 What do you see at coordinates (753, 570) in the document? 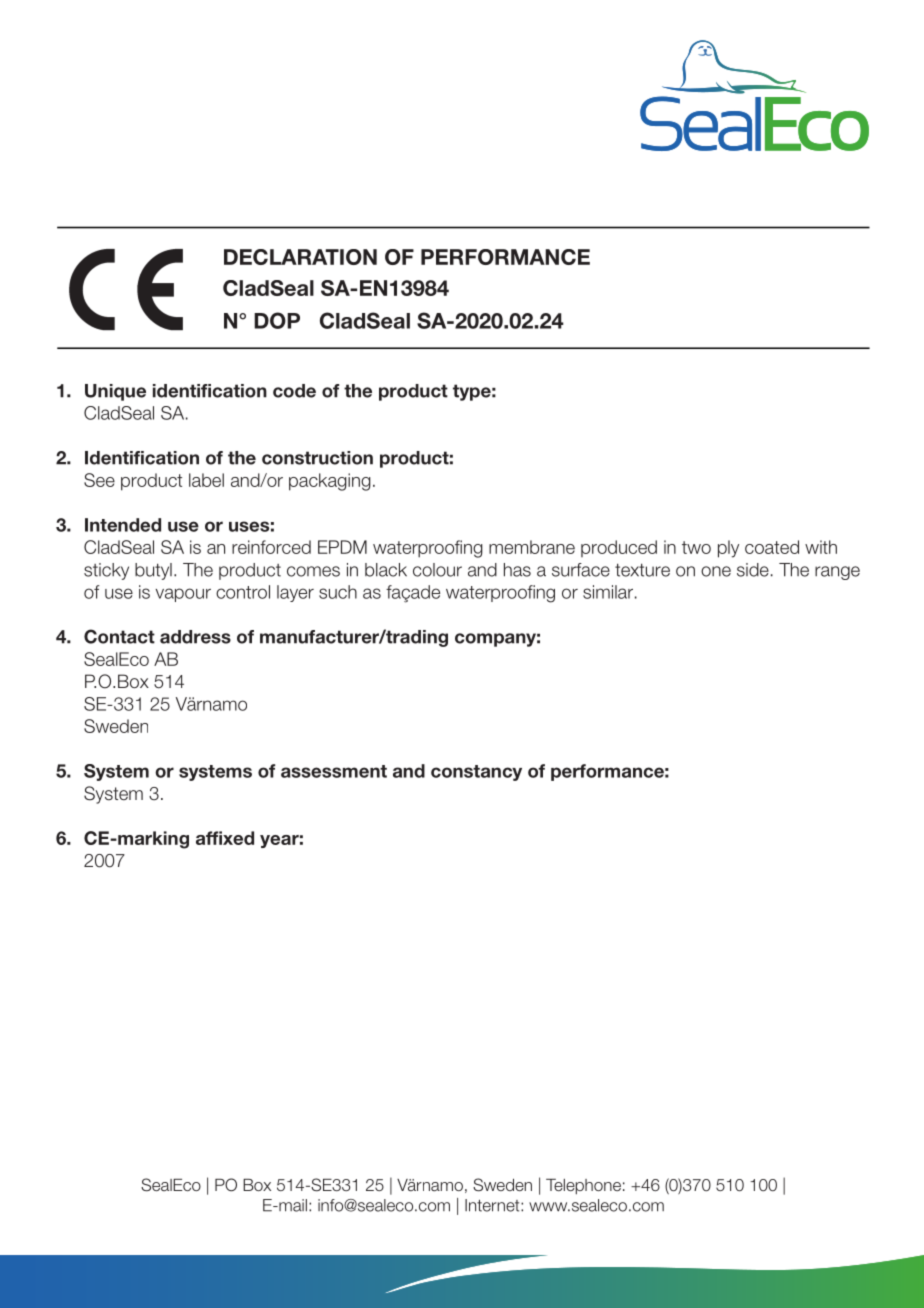
I see `side` at bounding box center [753, 570].
